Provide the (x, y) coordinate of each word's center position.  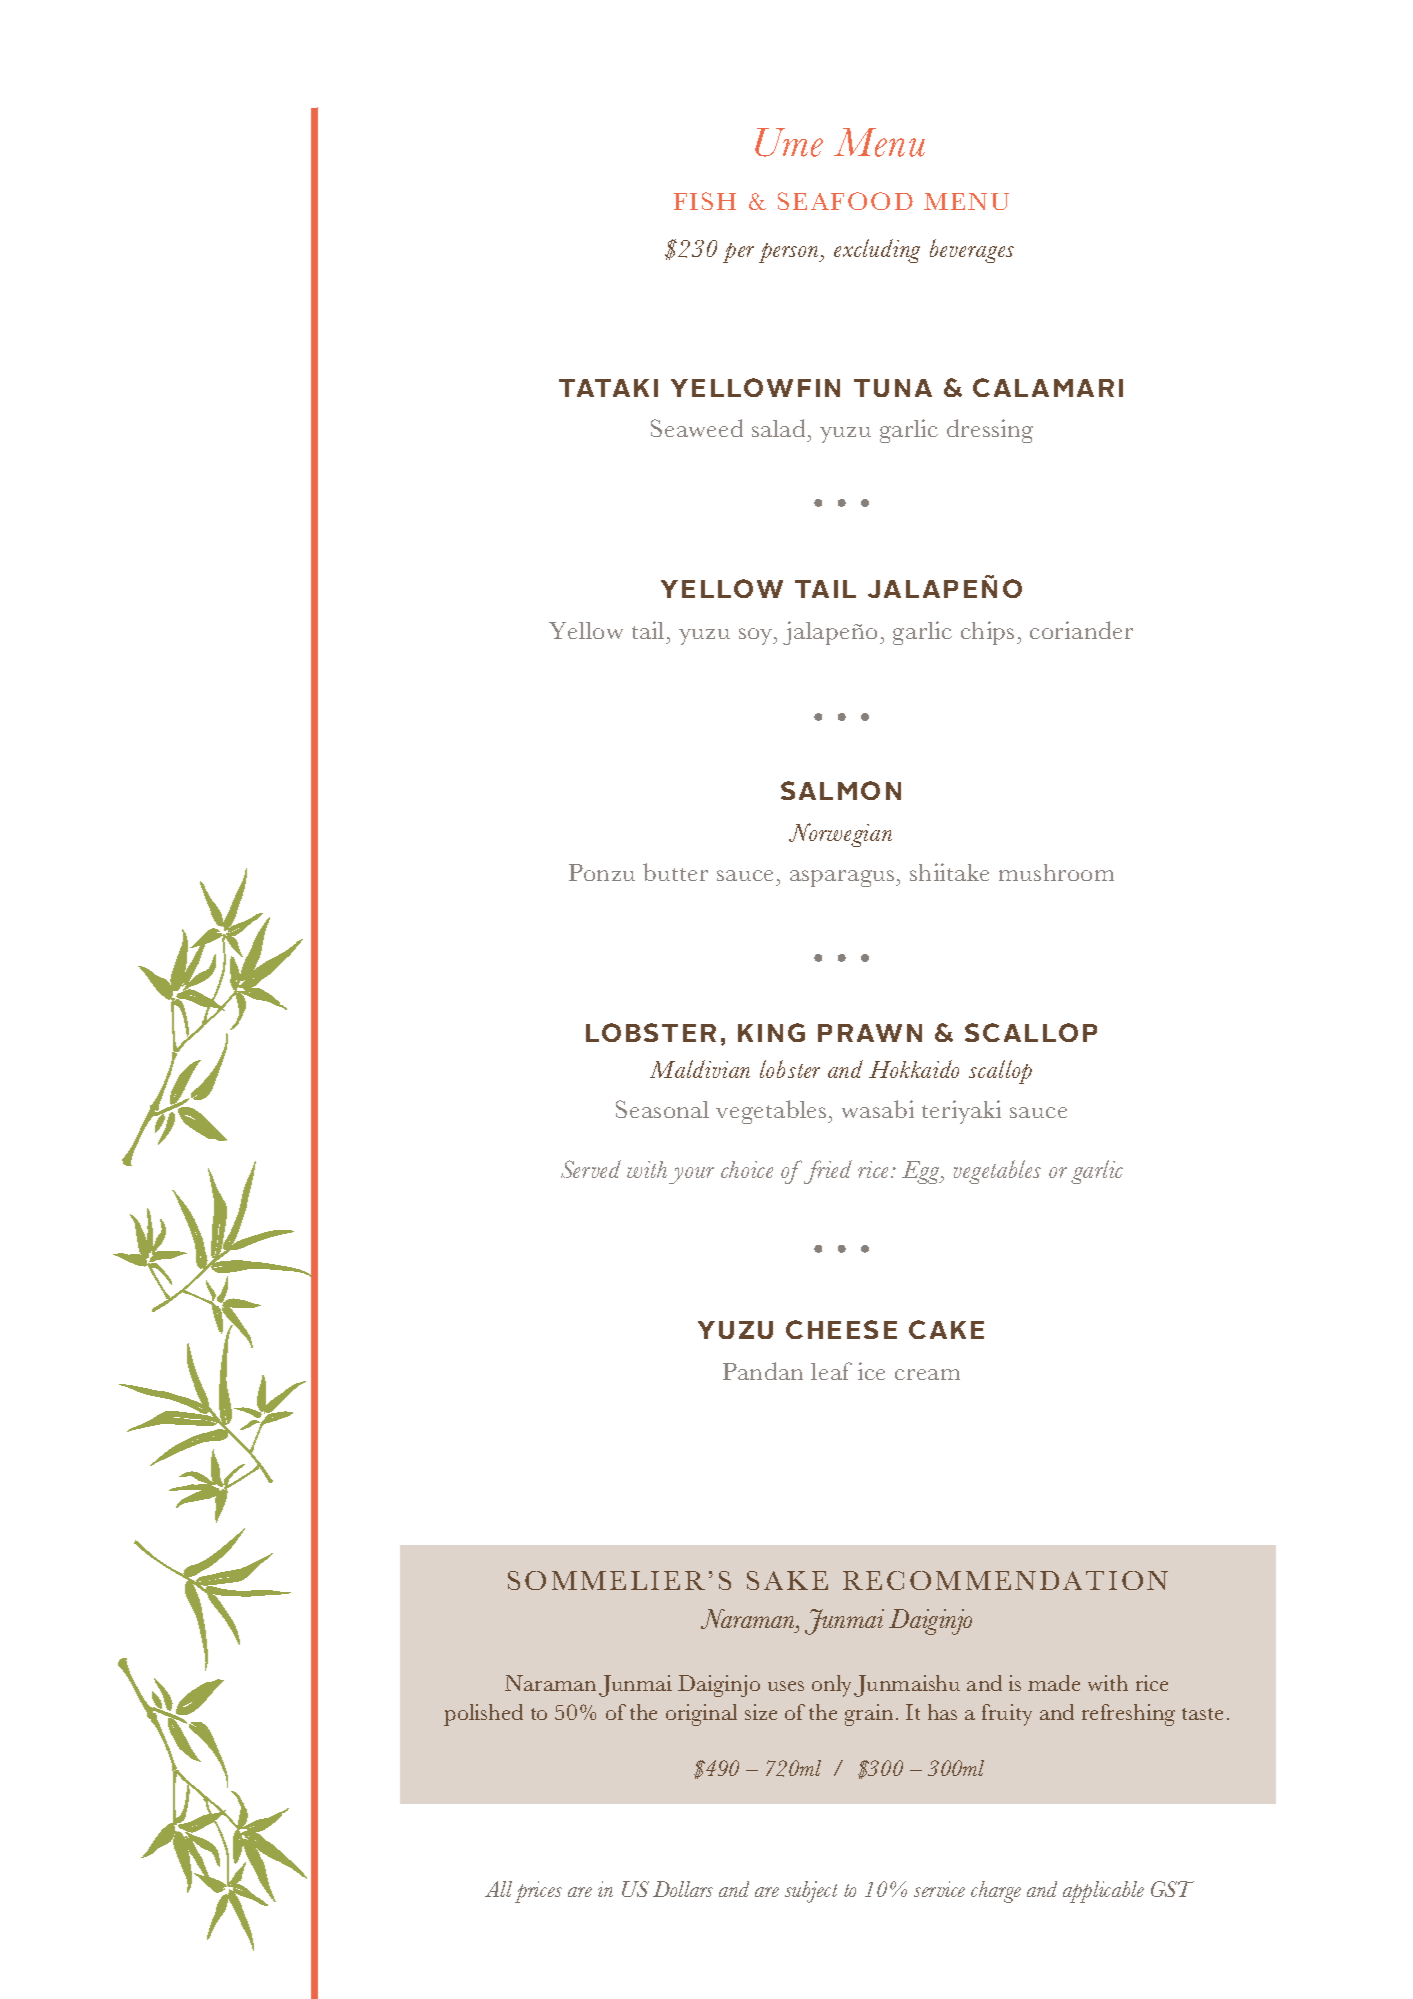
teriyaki (961, 1112)
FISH (705, 201)
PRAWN (870, 1033)
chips (987, 633)
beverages (972, 251)
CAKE (946, 1329)
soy (757, 636)
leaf (831, 1371)
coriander (1081, 630)
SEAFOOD (845, 201)
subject (811, 1892)
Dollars (683, 1889)
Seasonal (662, 1109)
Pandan (763, 1371)
